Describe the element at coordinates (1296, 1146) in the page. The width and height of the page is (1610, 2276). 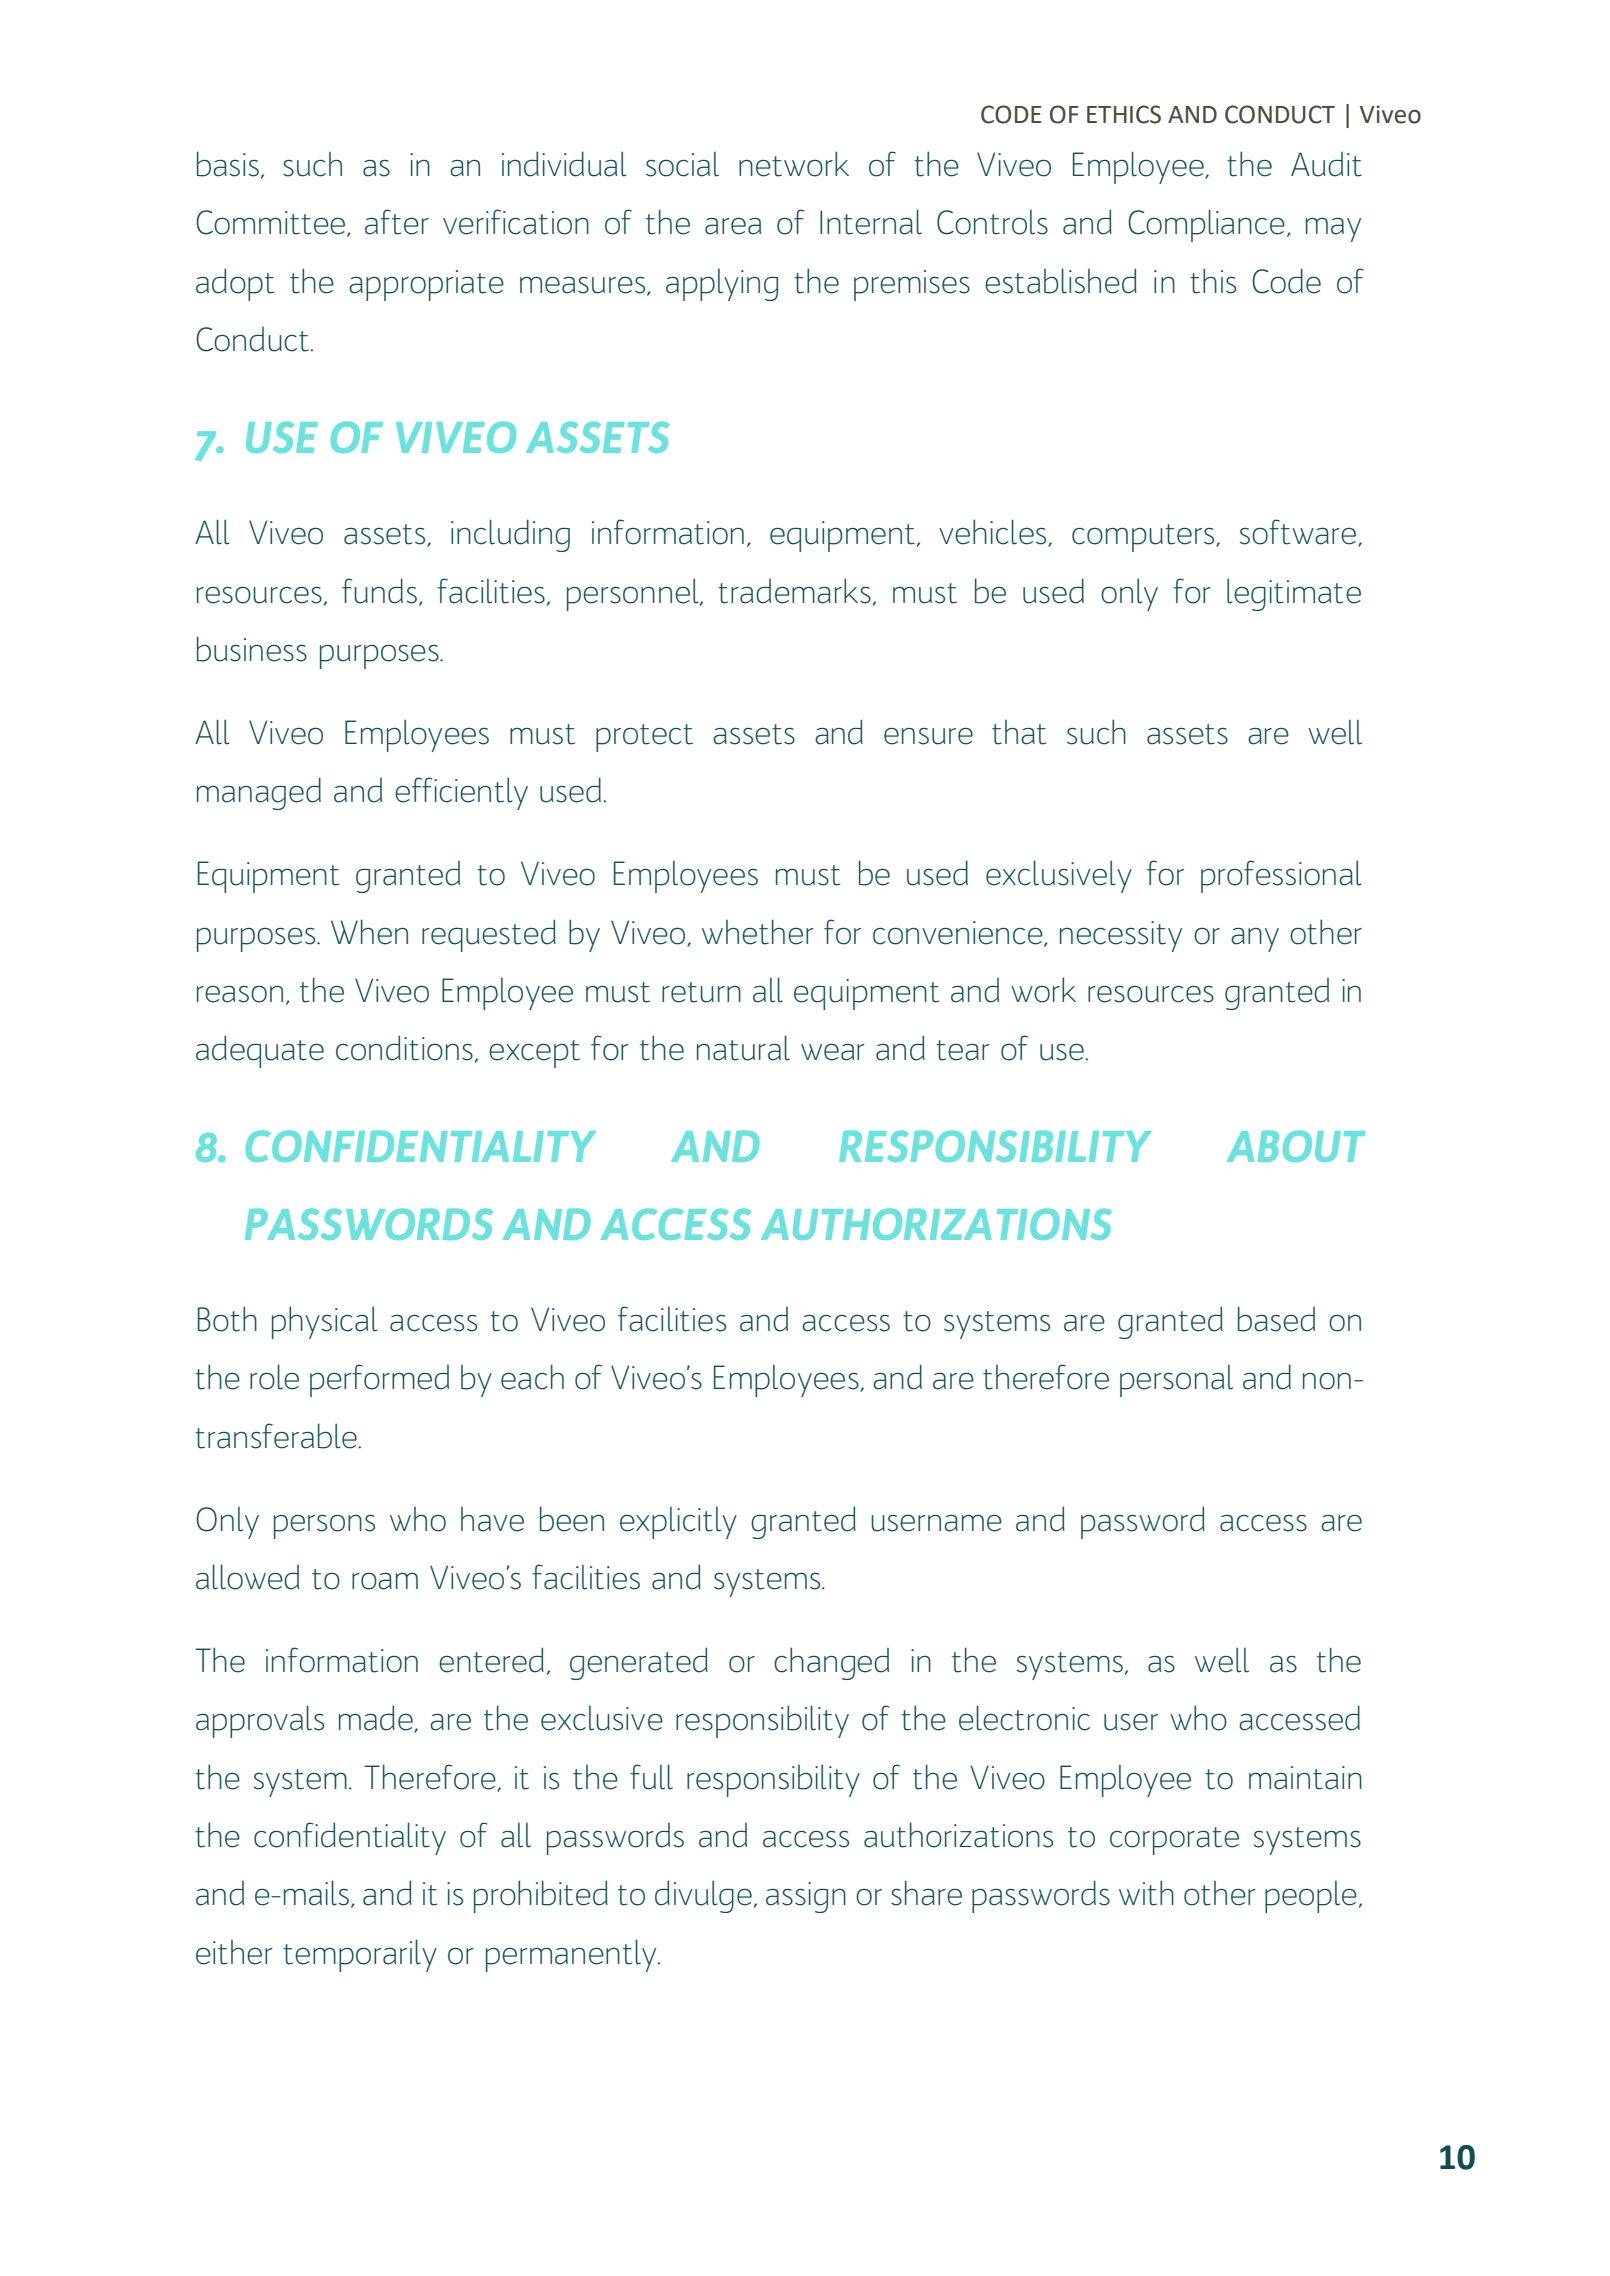
I see `ABOUT` at that location.
